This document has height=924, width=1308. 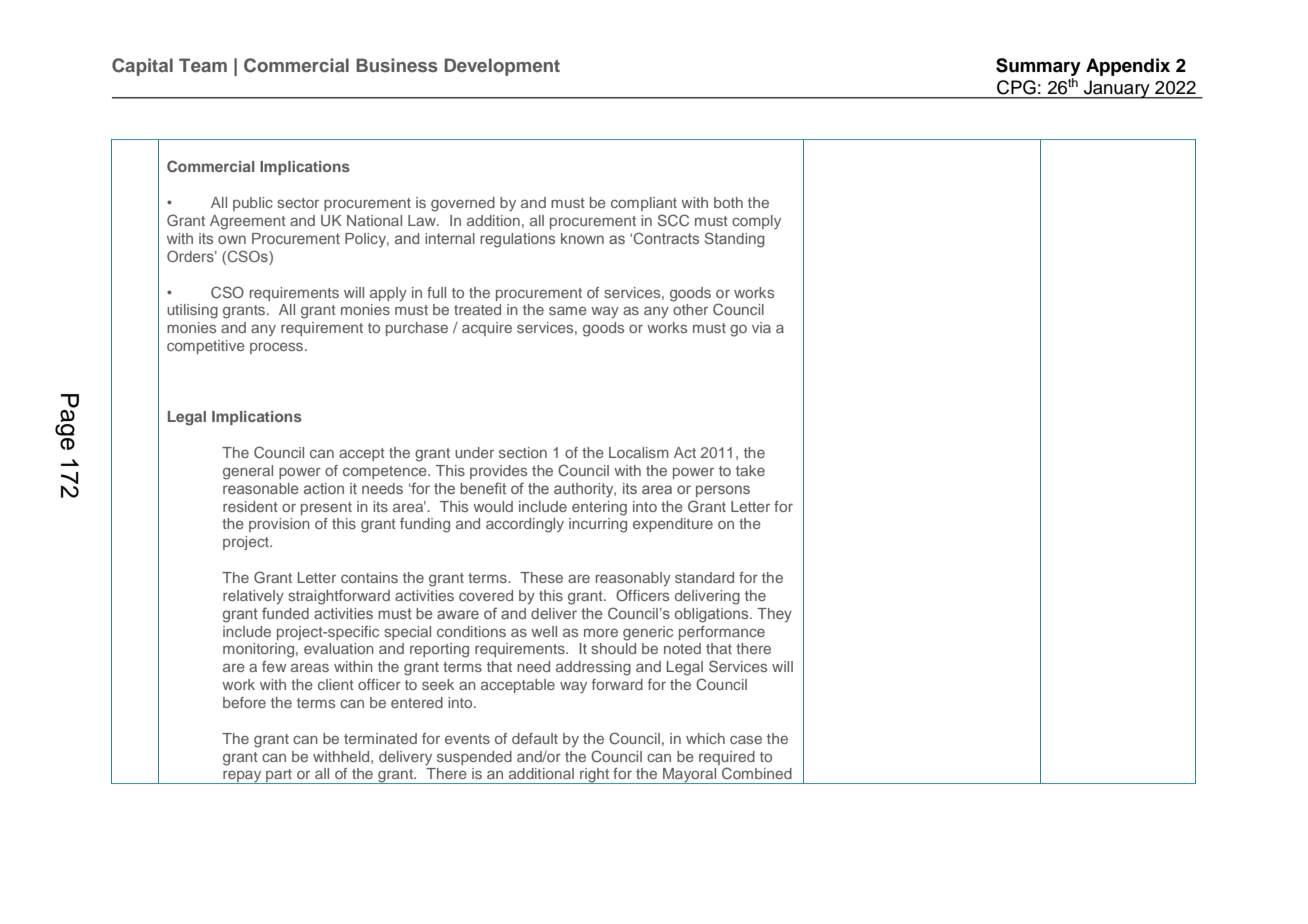 What do you see at coordinates (502, 67) in the document?
I see `Development` at bounding box center [502, 67].
